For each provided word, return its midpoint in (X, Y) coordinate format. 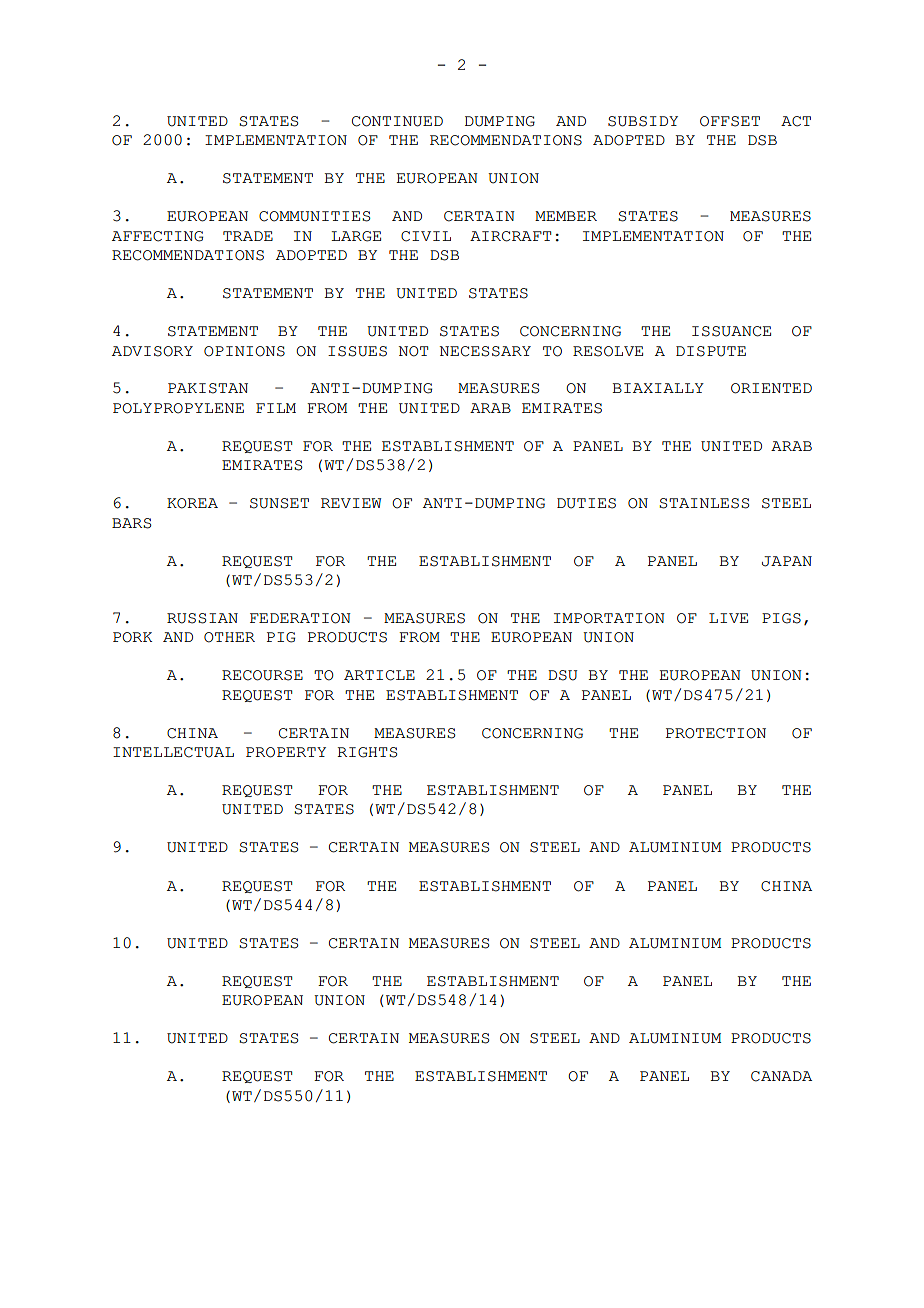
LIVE (728, 618)
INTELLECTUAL (173, 752)
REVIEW (351, 503)
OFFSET (730, 121)
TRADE (248, 236)
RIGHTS (367, 752)
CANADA (781, 1076)
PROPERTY (286, 752)
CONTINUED (397, 121)
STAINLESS (704, 503)
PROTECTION (716, 733)
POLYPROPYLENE (178, 408)
